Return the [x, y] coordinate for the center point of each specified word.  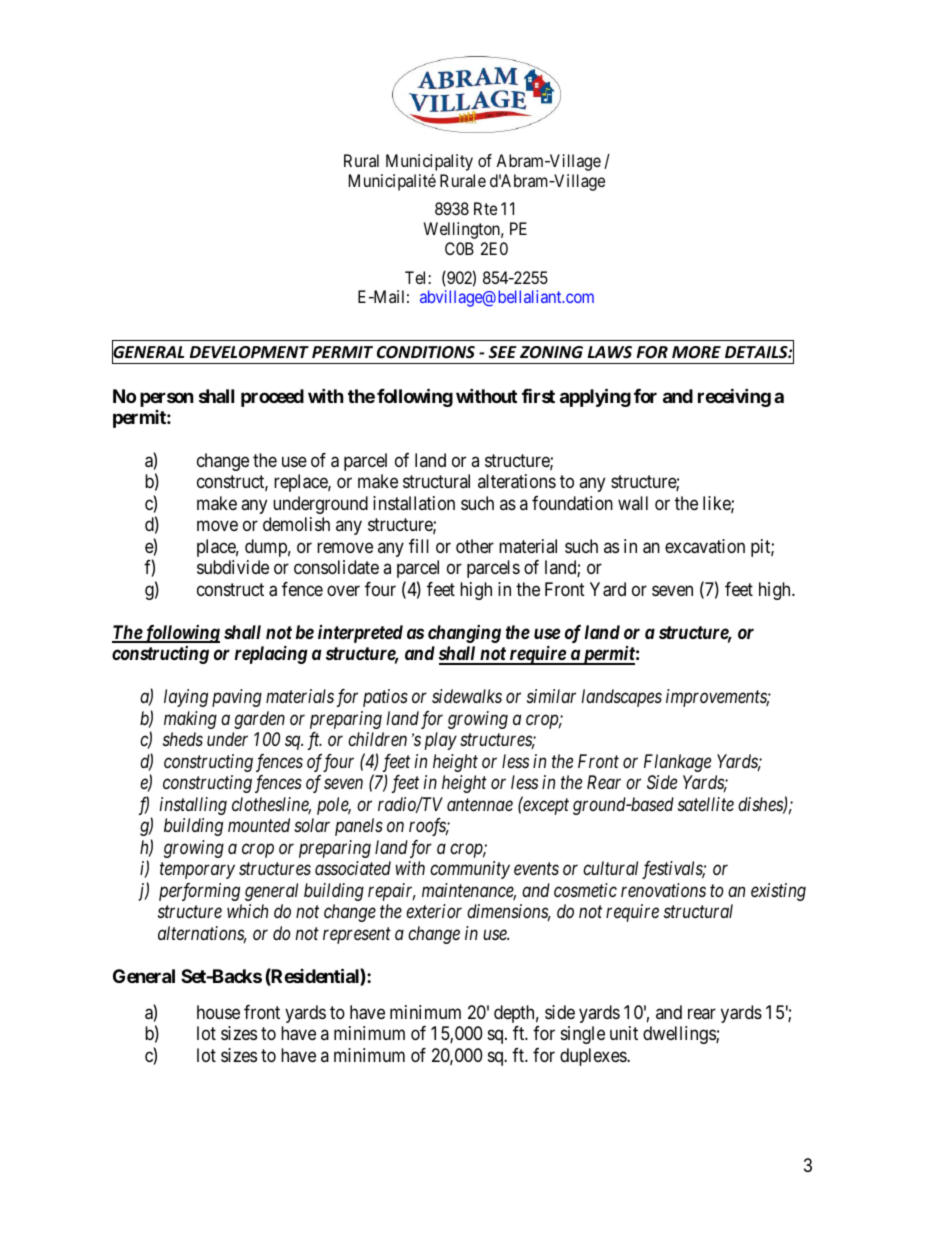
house [218, 1012]
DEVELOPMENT [249, 352]
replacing [271, 654]
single [583, 1035]
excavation [705, 546]
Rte [485, 208]
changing [464, 634]
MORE [696, 352]
